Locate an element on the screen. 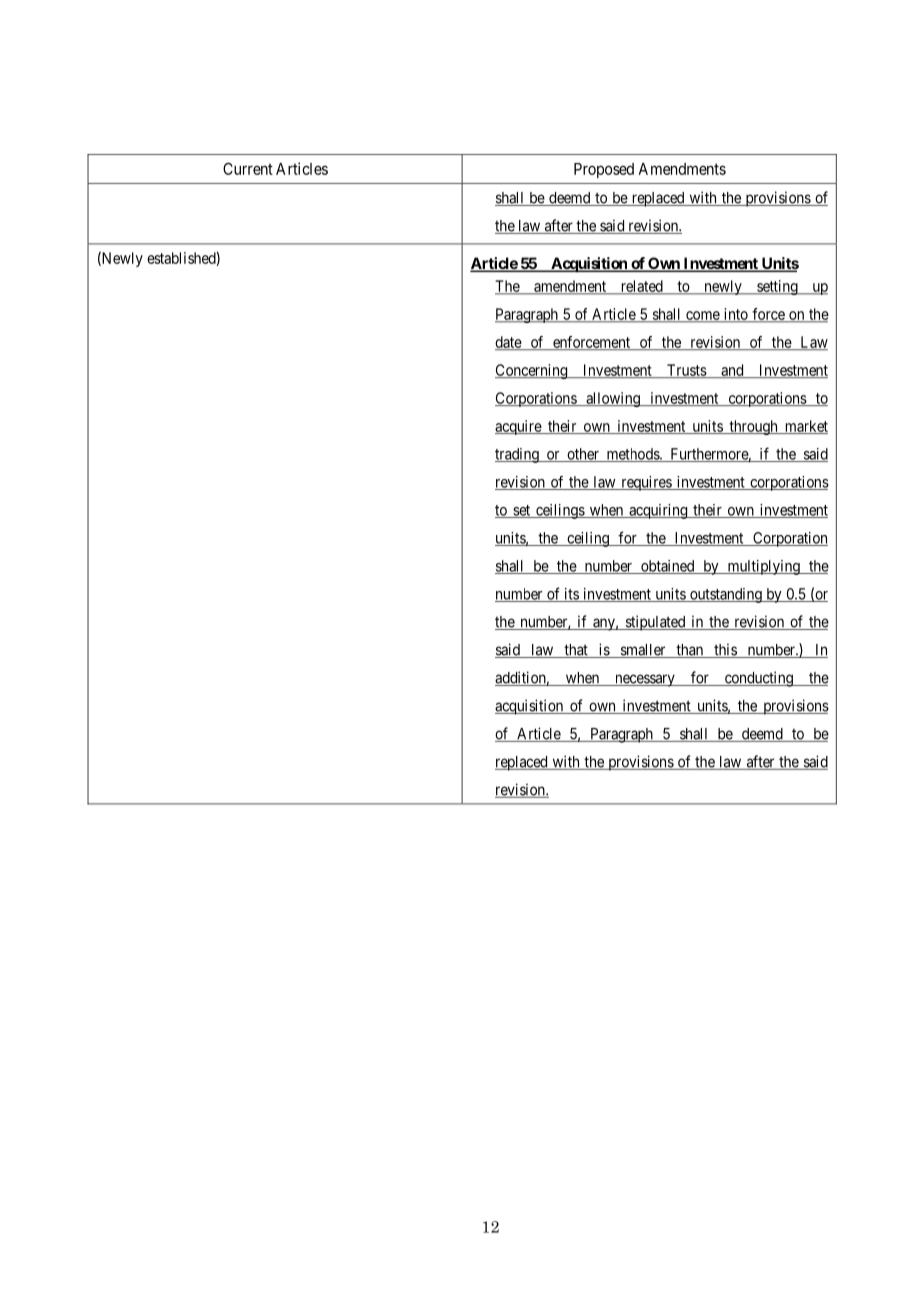  setting is located at coordinates (777, 287).
